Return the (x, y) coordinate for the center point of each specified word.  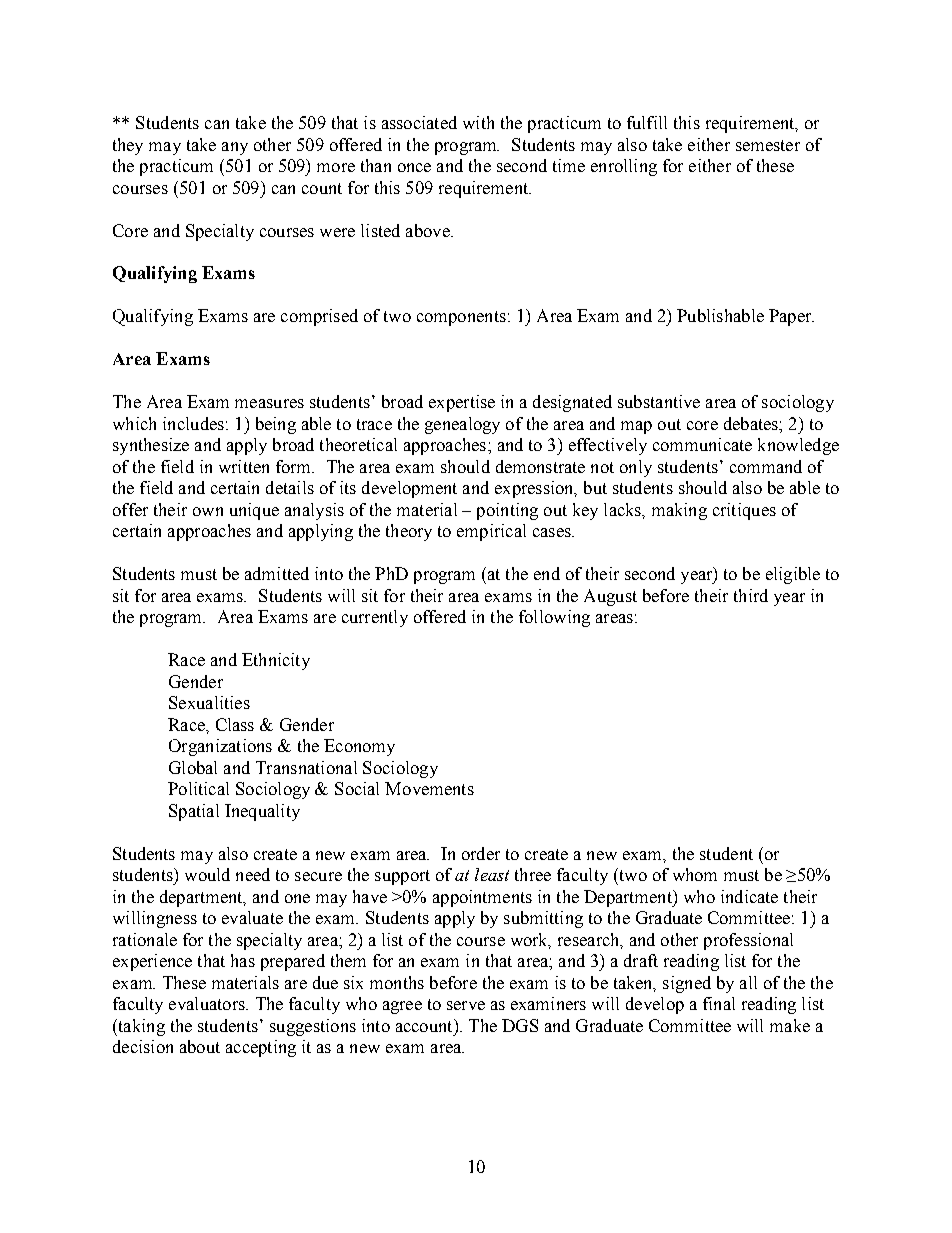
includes (193, 423)
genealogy (462, 425)
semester (768, 145)
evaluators (208, 1003)
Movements (429, 788)
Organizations (220, 747)
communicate (702, 444)
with (478, 122)
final (719, 1003)
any (235, 148)
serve (466, 1005)
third (751, 595)
